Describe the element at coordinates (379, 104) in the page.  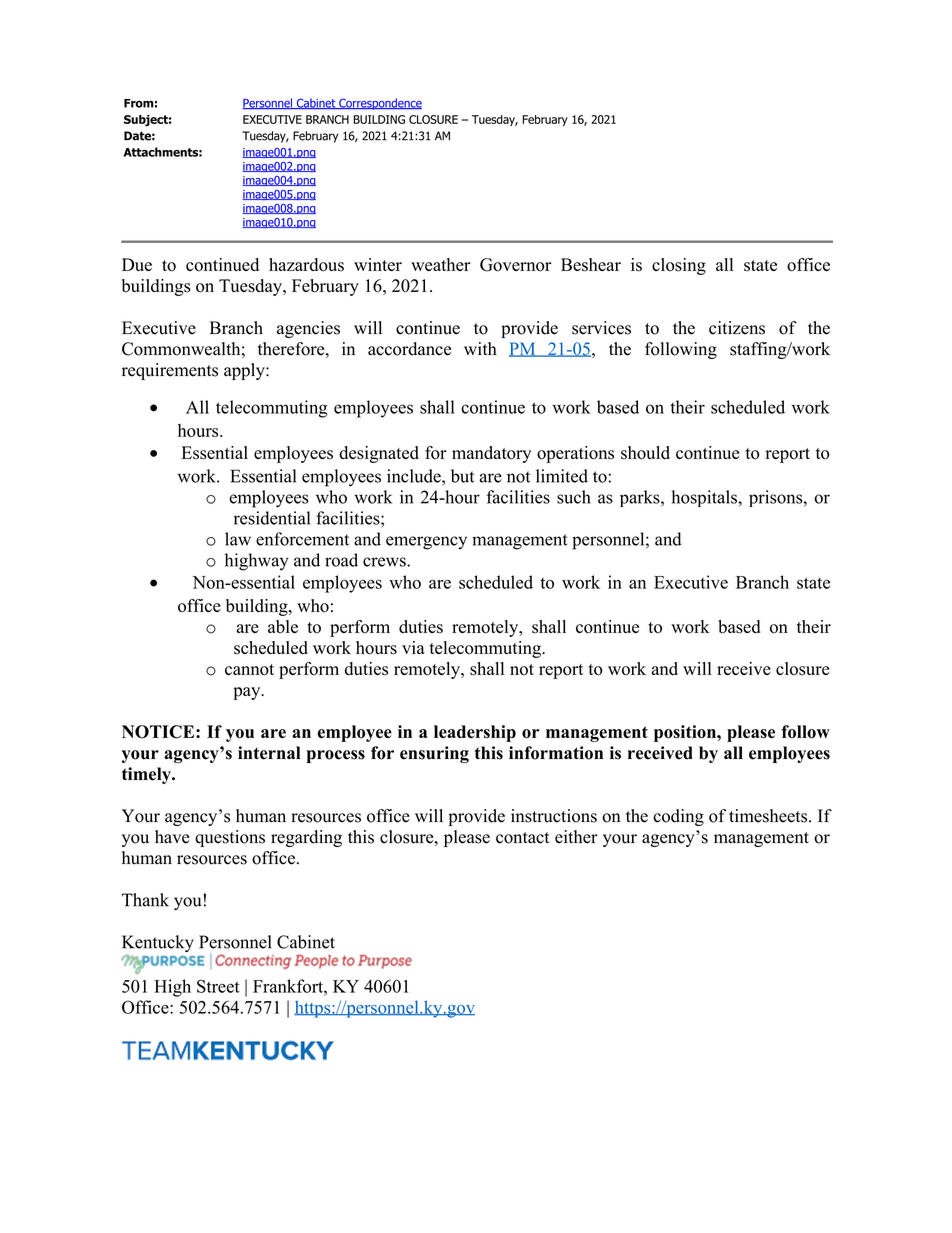
I see `Correspondence` at that location.
